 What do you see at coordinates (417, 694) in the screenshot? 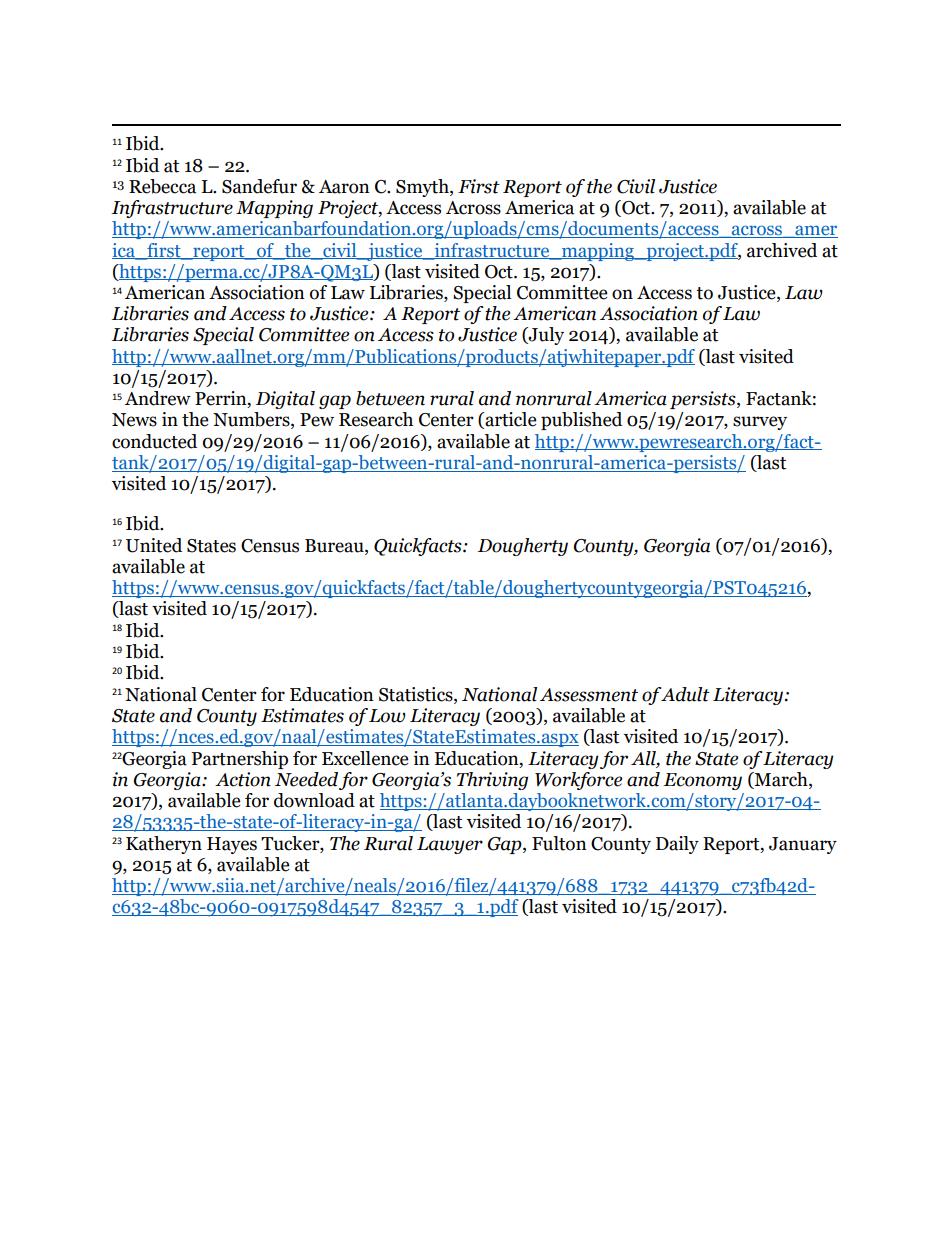
I see `Statistics` at bounding box center [417, 694].
